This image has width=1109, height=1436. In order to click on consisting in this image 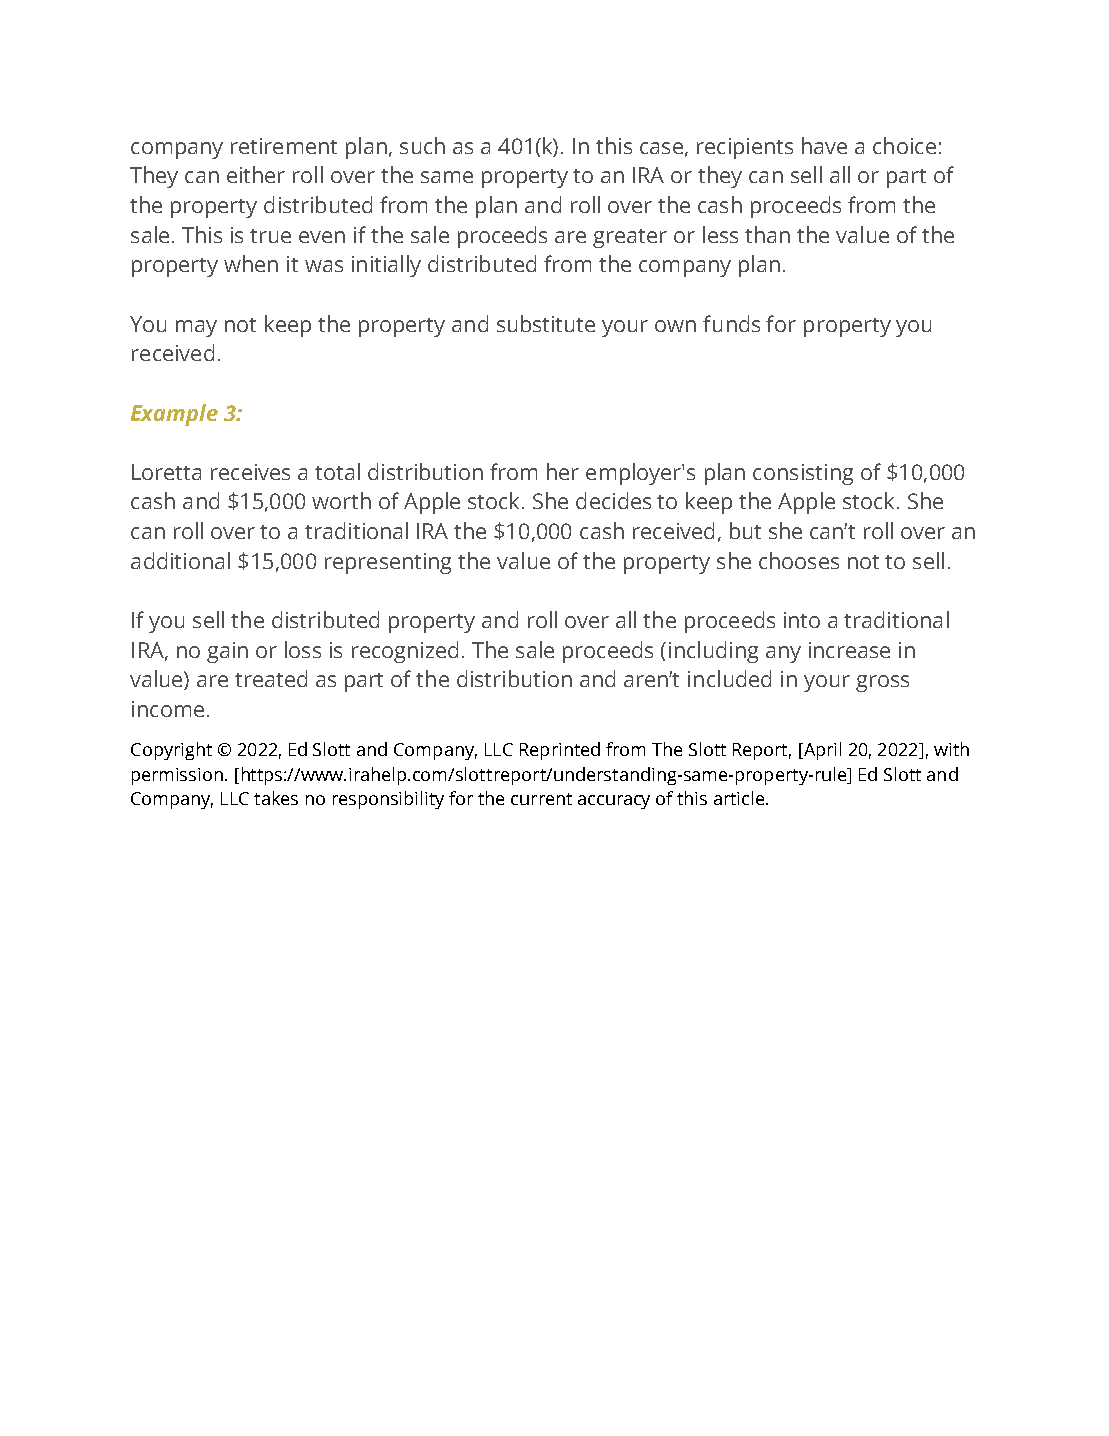, I will do `click(803, 474)`.
